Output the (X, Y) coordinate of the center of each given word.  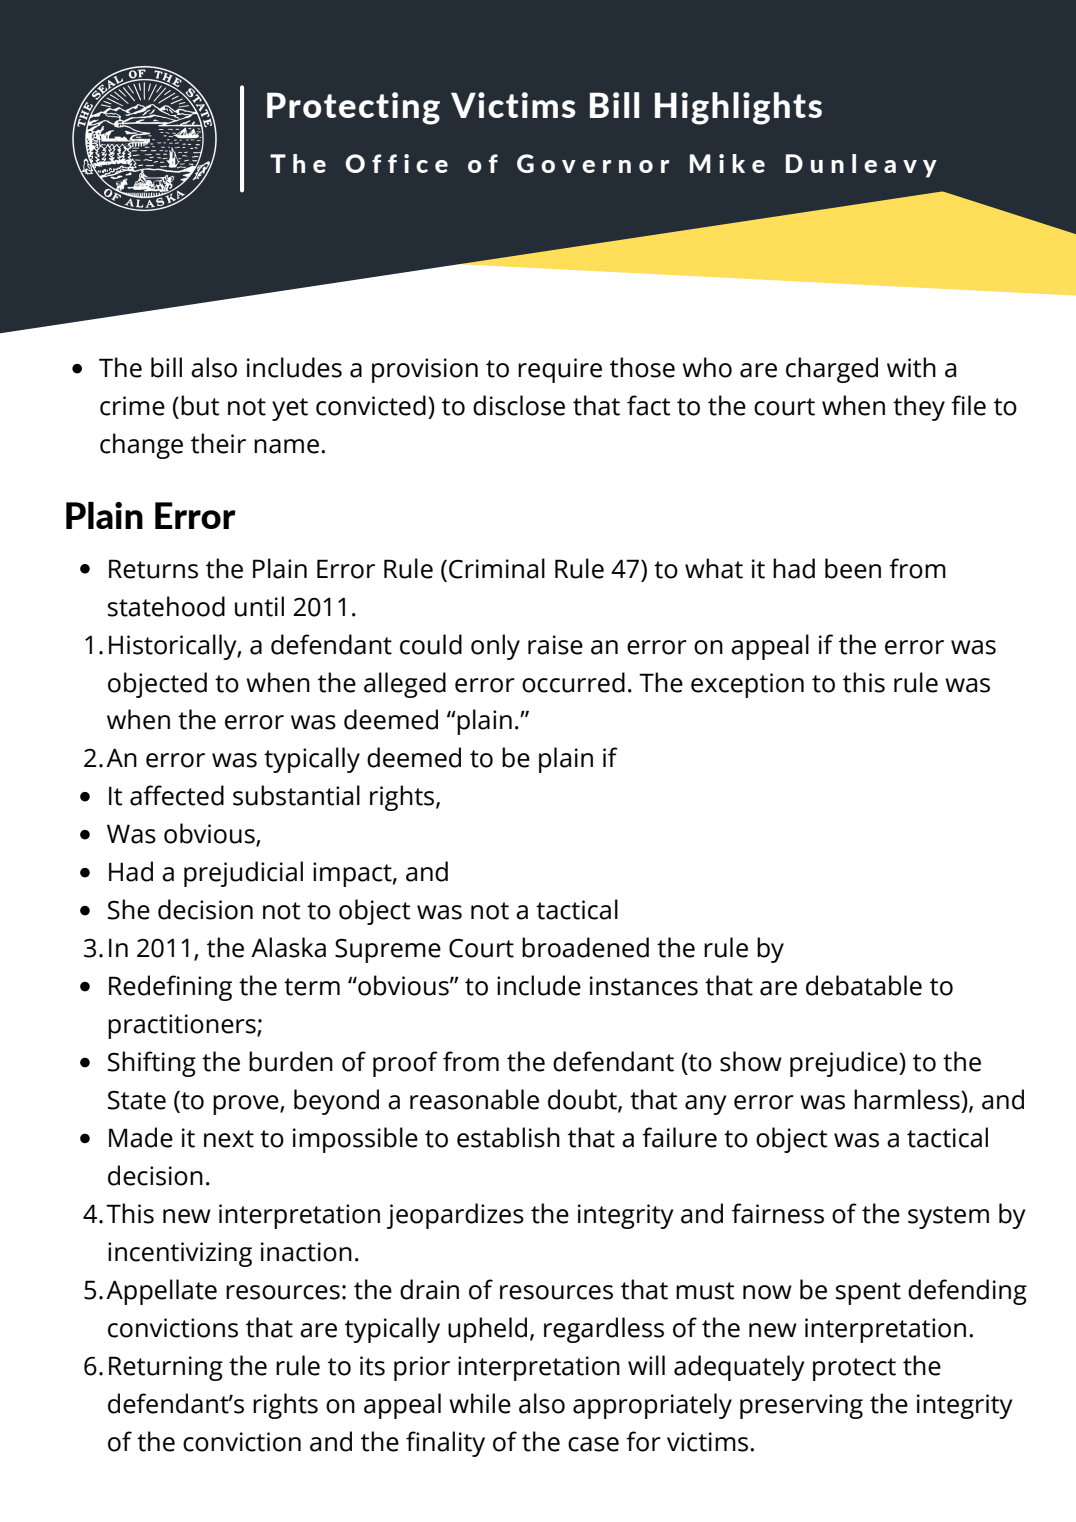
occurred (573, 682)
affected (177, 795)
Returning (166, 1368)
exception (747, 685)
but (200, 405)
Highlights (738, 108)
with (911, 367)
